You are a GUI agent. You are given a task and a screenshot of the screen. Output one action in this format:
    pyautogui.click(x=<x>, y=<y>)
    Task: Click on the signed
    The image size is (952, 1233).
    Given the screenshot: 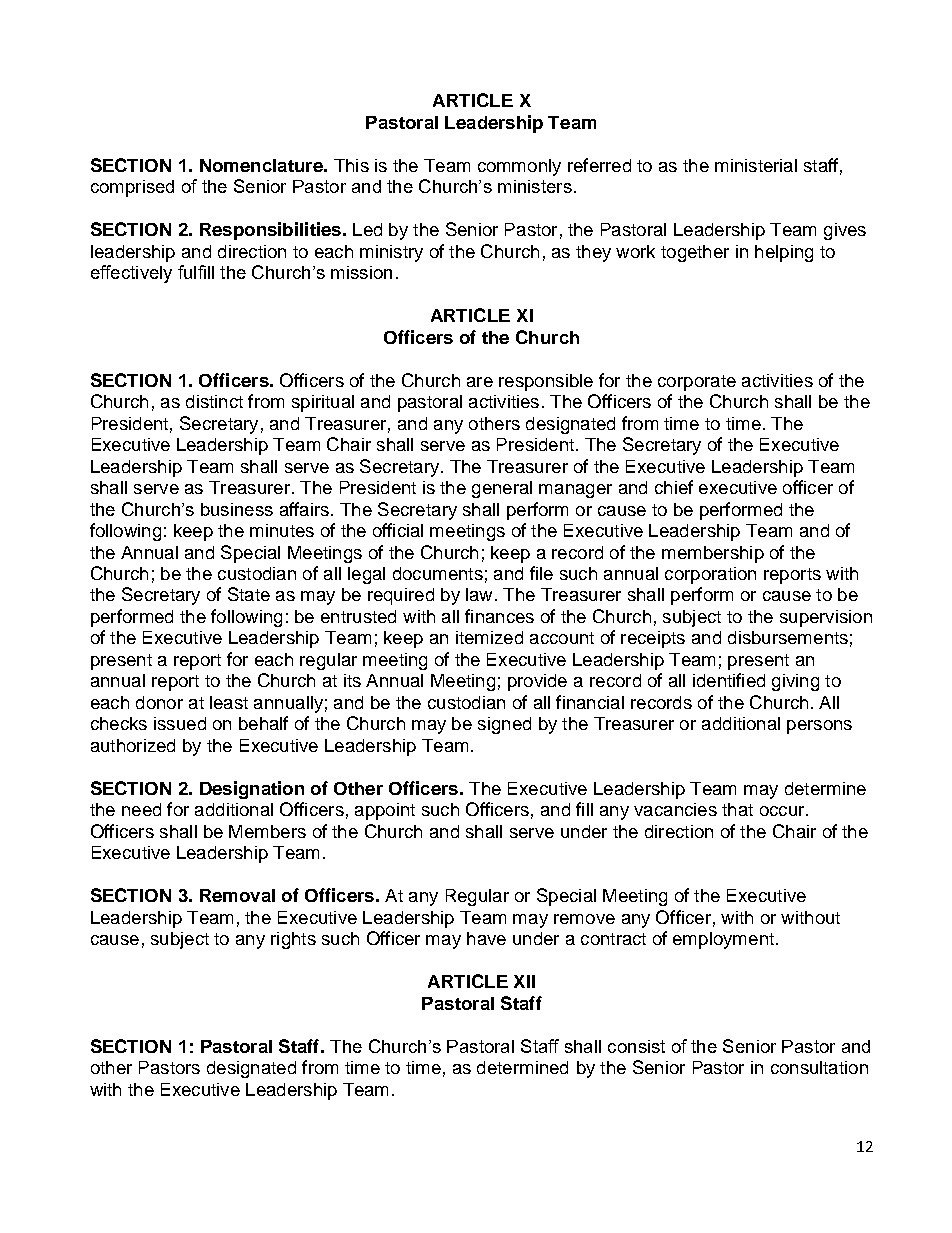 What is the action you would take?
    pyautogui.click(x=504, y=725)
